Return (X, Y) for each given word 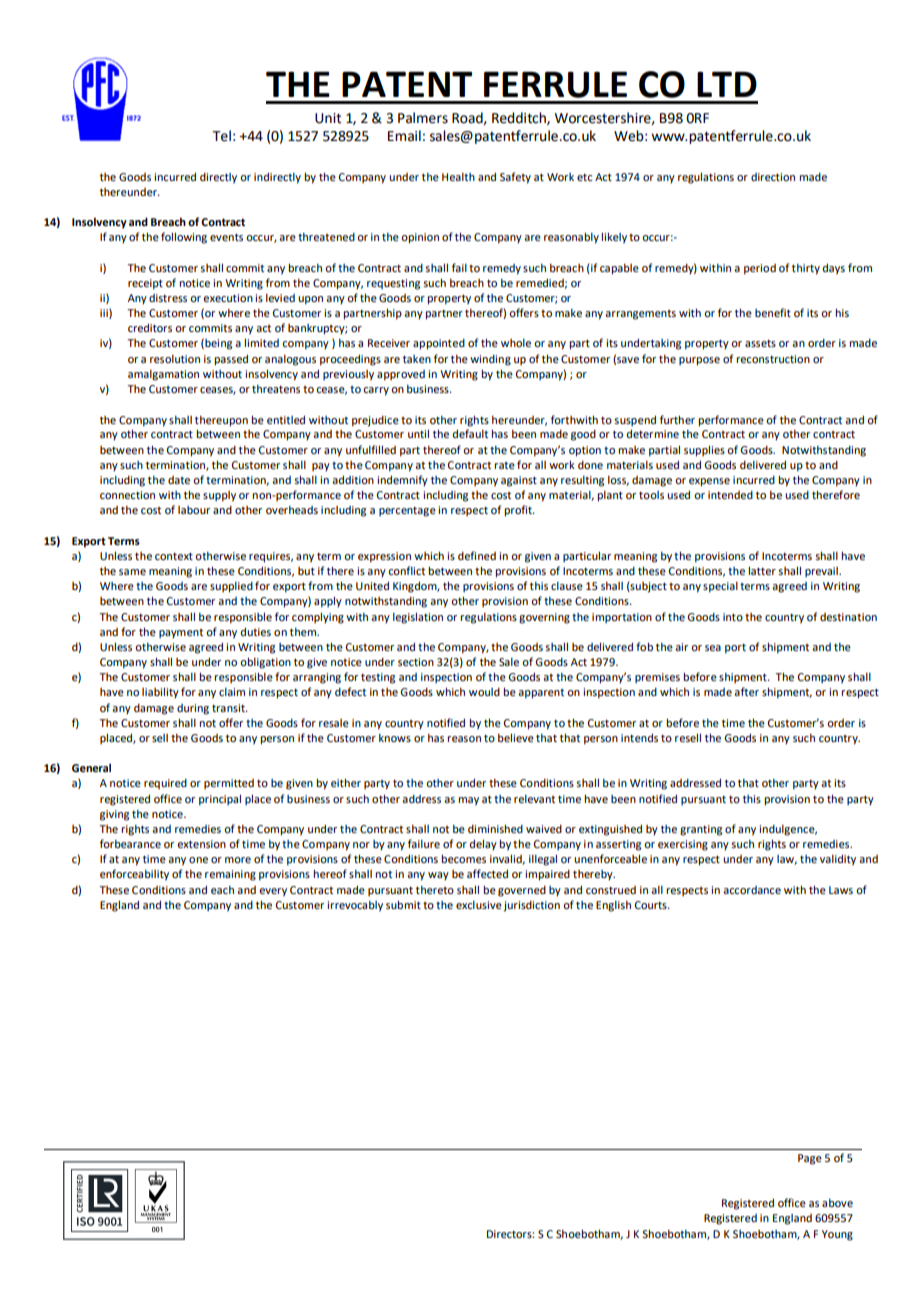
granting (701, 830)
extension (201, 844)
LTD (727, 84)
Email (404, 136)
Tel (221, 136)
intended (730, 495)
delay (483, 845)
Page (810, 1159)
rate (504, 465)
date (179, 480)
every (273, 892)
